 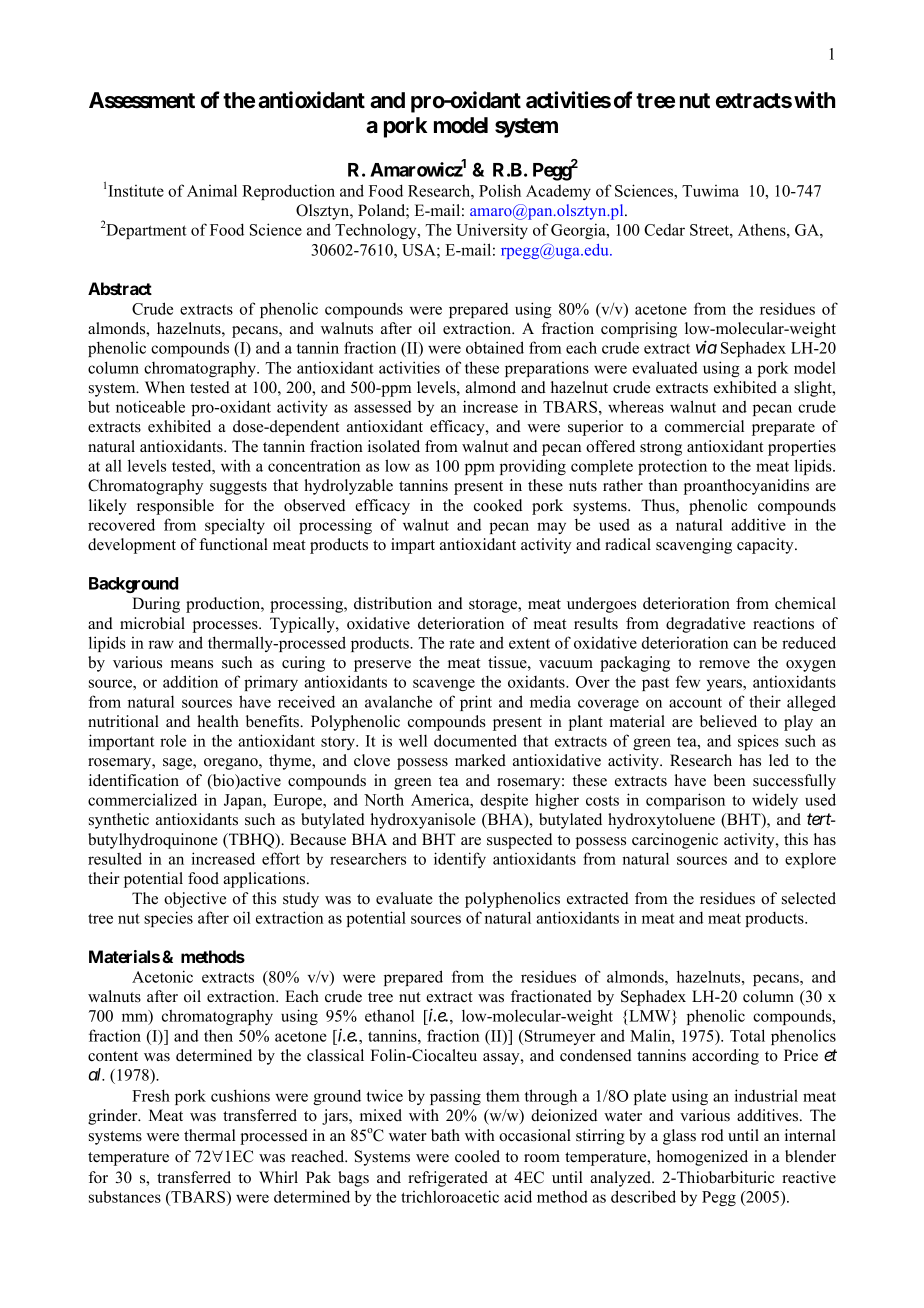 What do you see at coordinates (672, 467) in the screenshot?
I see `protection` at bounding box center [672, 467].
